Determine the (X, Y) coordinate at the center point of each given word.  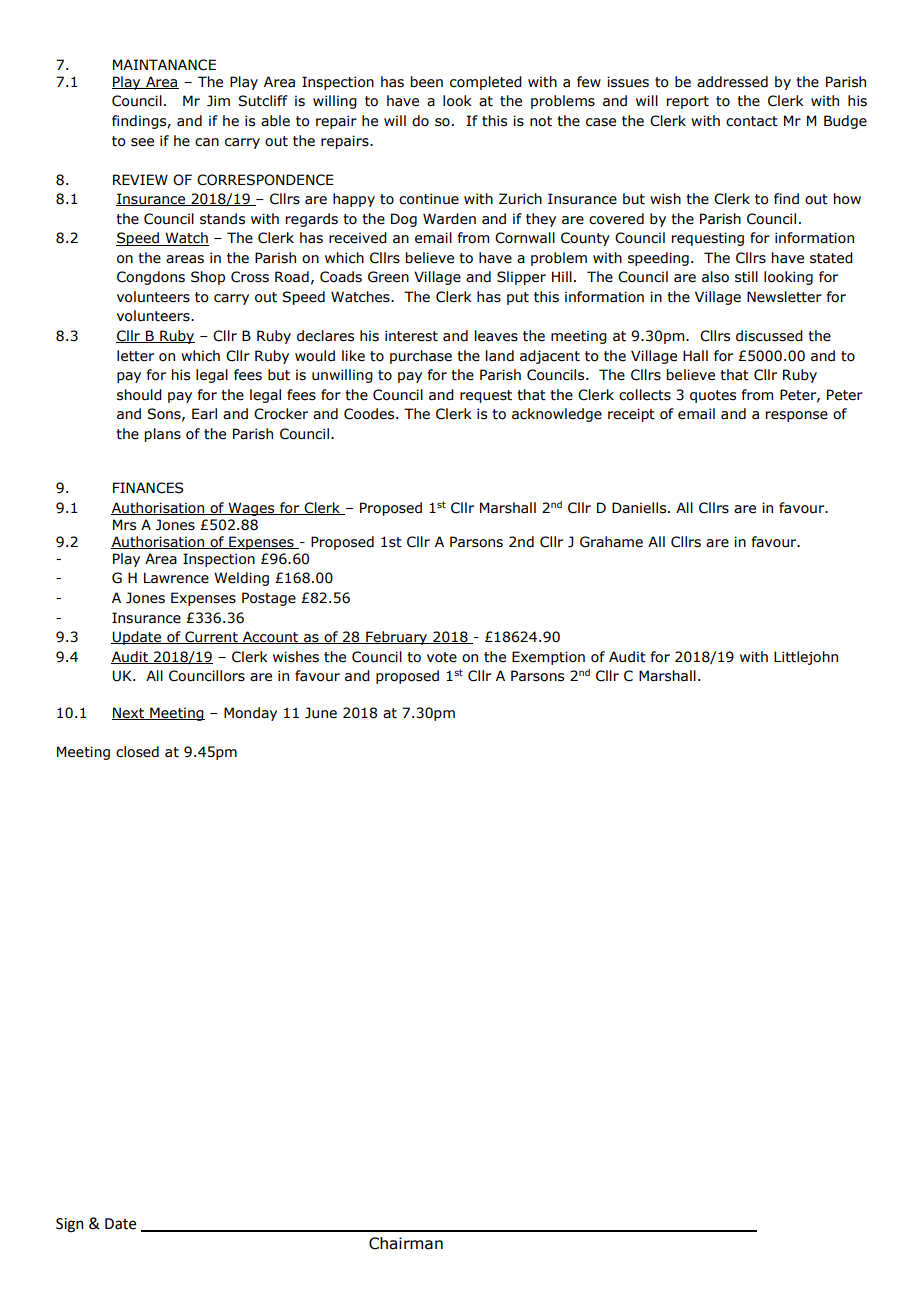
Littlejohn (806, 658)
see (142, 142)
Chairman (406, 1243)
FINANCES (148, 488)
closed (137, 752)
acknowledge (557, 415)
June (321, 713)
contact (752, 121)
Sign (70, 1225)
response (797, 416)
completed (486, 83)
